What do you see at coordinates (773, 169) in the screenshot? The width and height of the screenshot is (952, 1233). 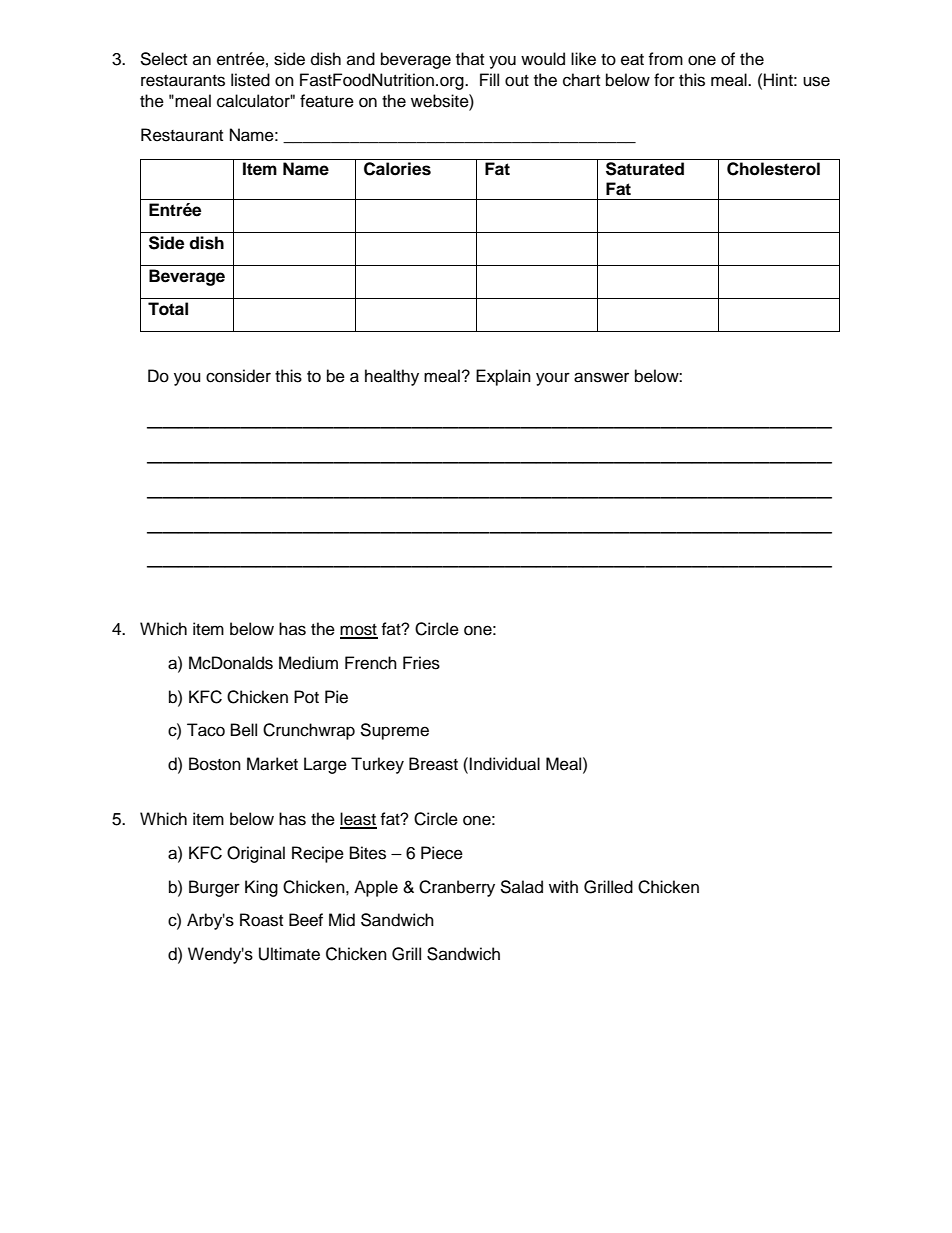 I see `Cholesterol` at bounding box center [773, 169].
